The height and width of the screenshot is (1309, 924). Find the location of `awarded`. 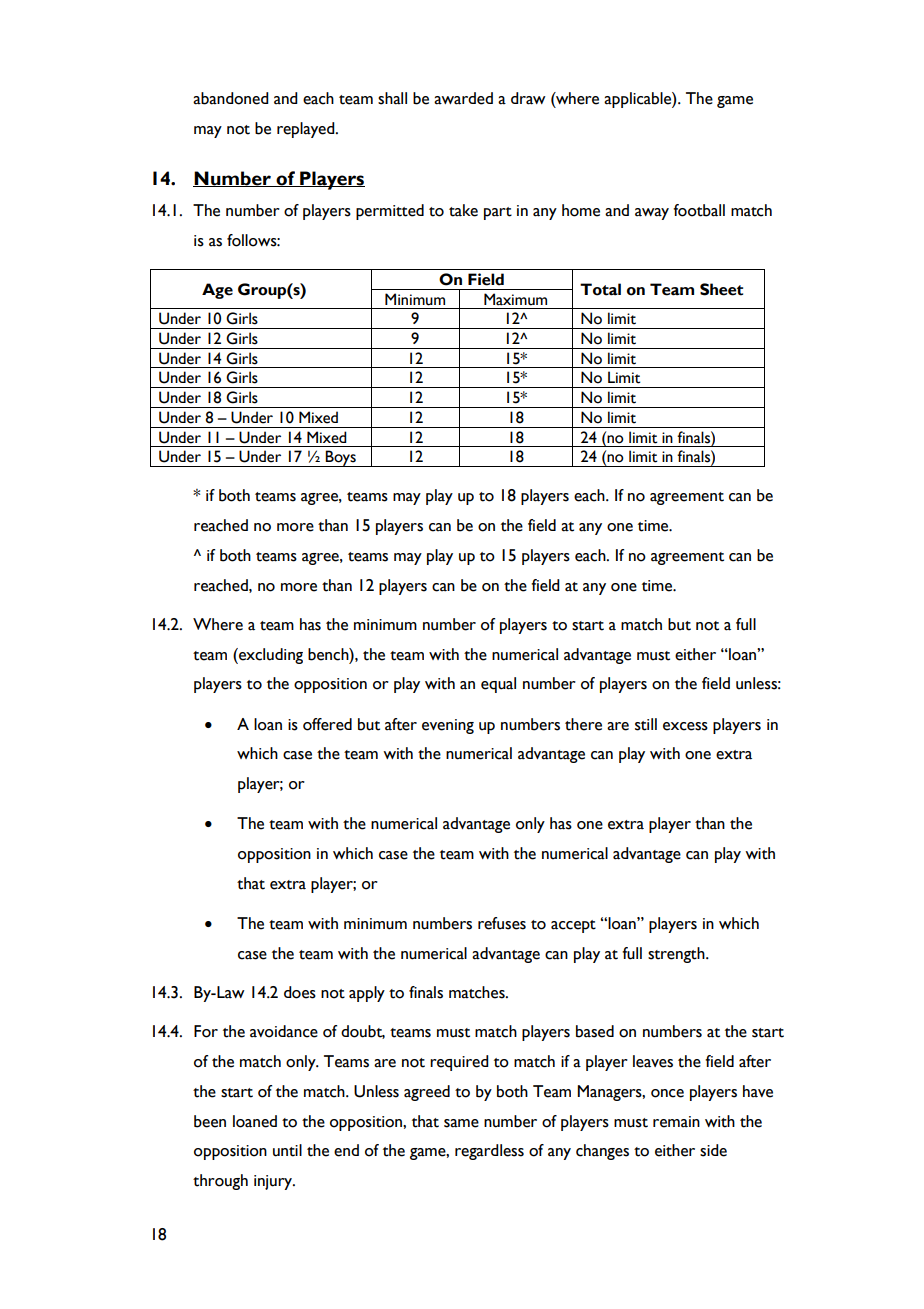

awarded is located at coordinates (463, 98).
